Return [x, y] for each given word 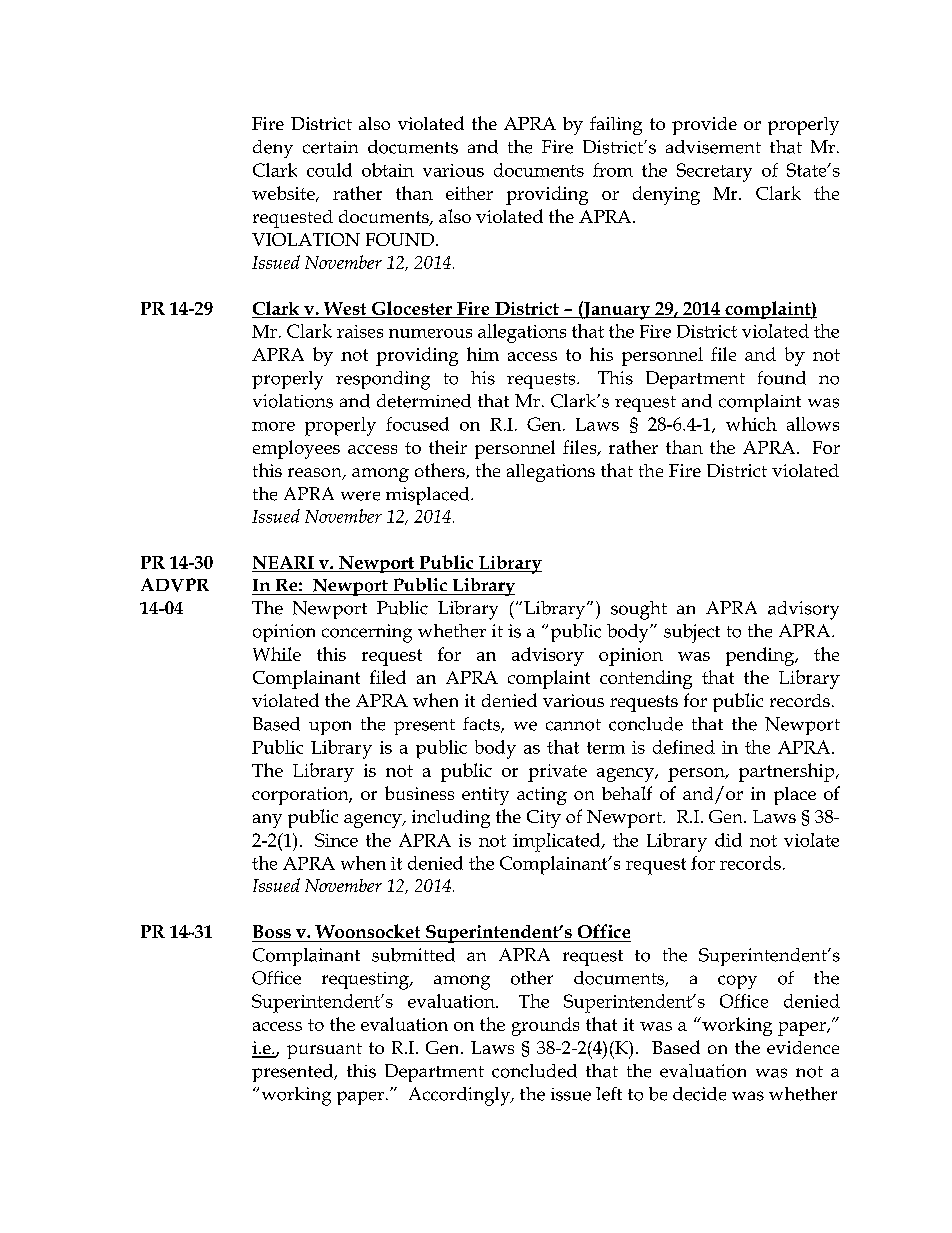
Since [336, 840]
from [613, 170]
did [728, 840]
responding [383, 380]
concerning [367, 633]
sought [639, 610]
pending [761, 656]
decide [699, 1094]
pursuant [324, 1051]
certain [330, 147]
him [483, 354]
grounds [545, 1026]
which [751, 424]
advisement [713, 147]
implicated [558, 842]
